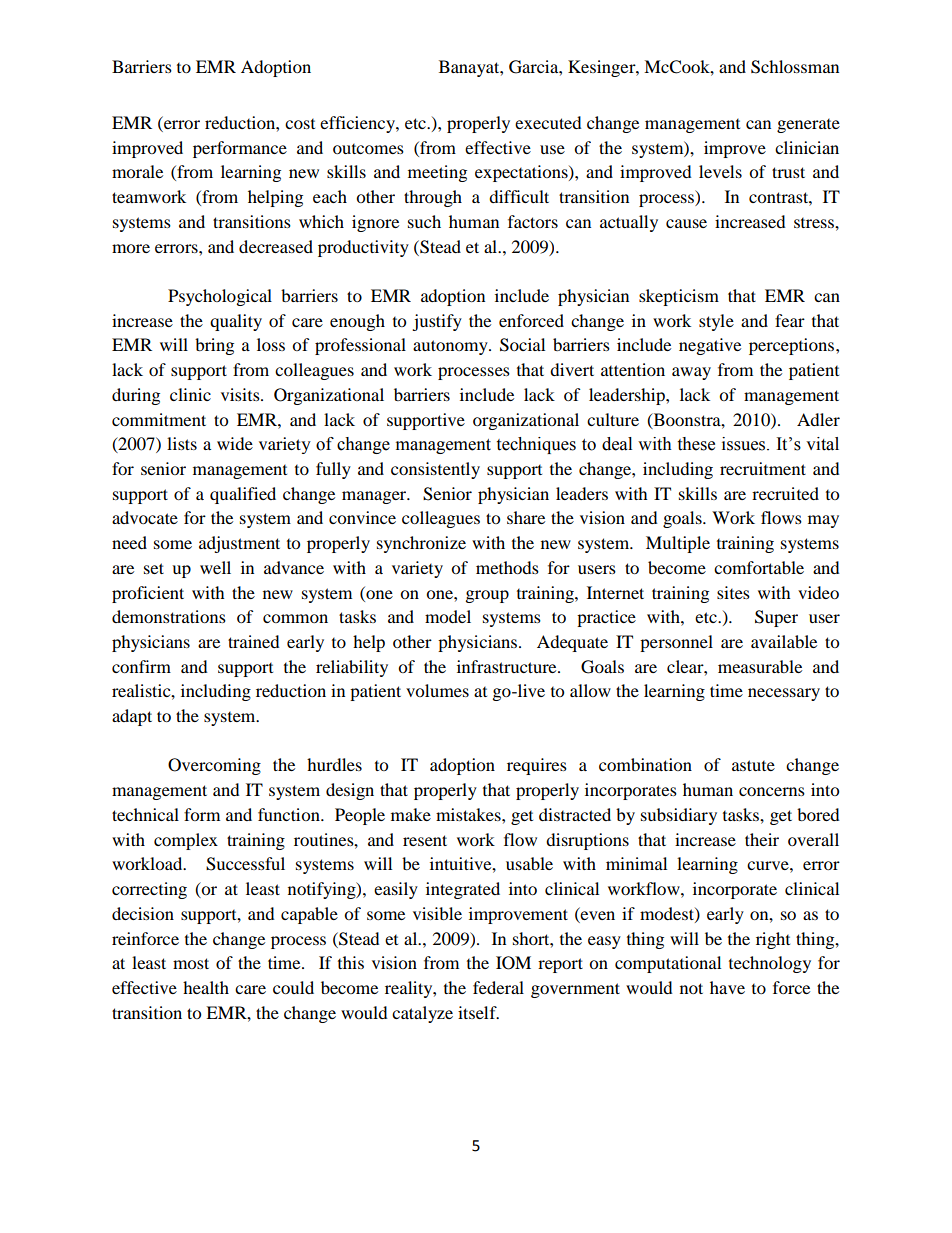 The image size is (952, 1233). What do you see at coordinates (763, 468) in the screenshot?
I see `recruitment` at bounding box center [763, 468].
